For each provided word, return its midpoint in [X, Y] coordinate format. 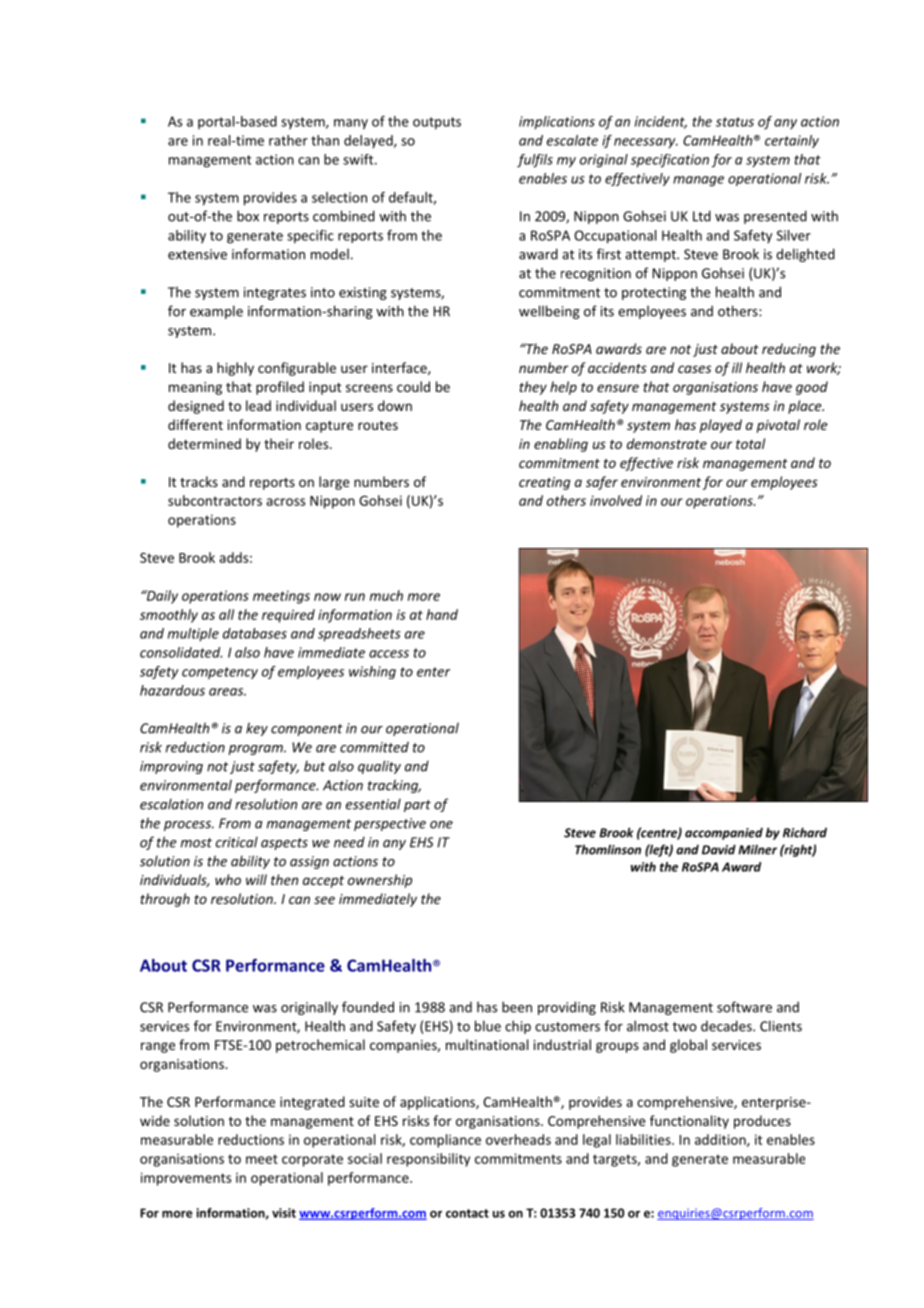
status [735, 122]
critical [237, 842]
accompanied [724, 834]
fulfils [535, 161]
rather [288, 140]
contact [467, 1213]
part [417, 806]
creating [544, 483]
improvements [186, 1179]
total [750, 443]
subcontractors [215, 500]
